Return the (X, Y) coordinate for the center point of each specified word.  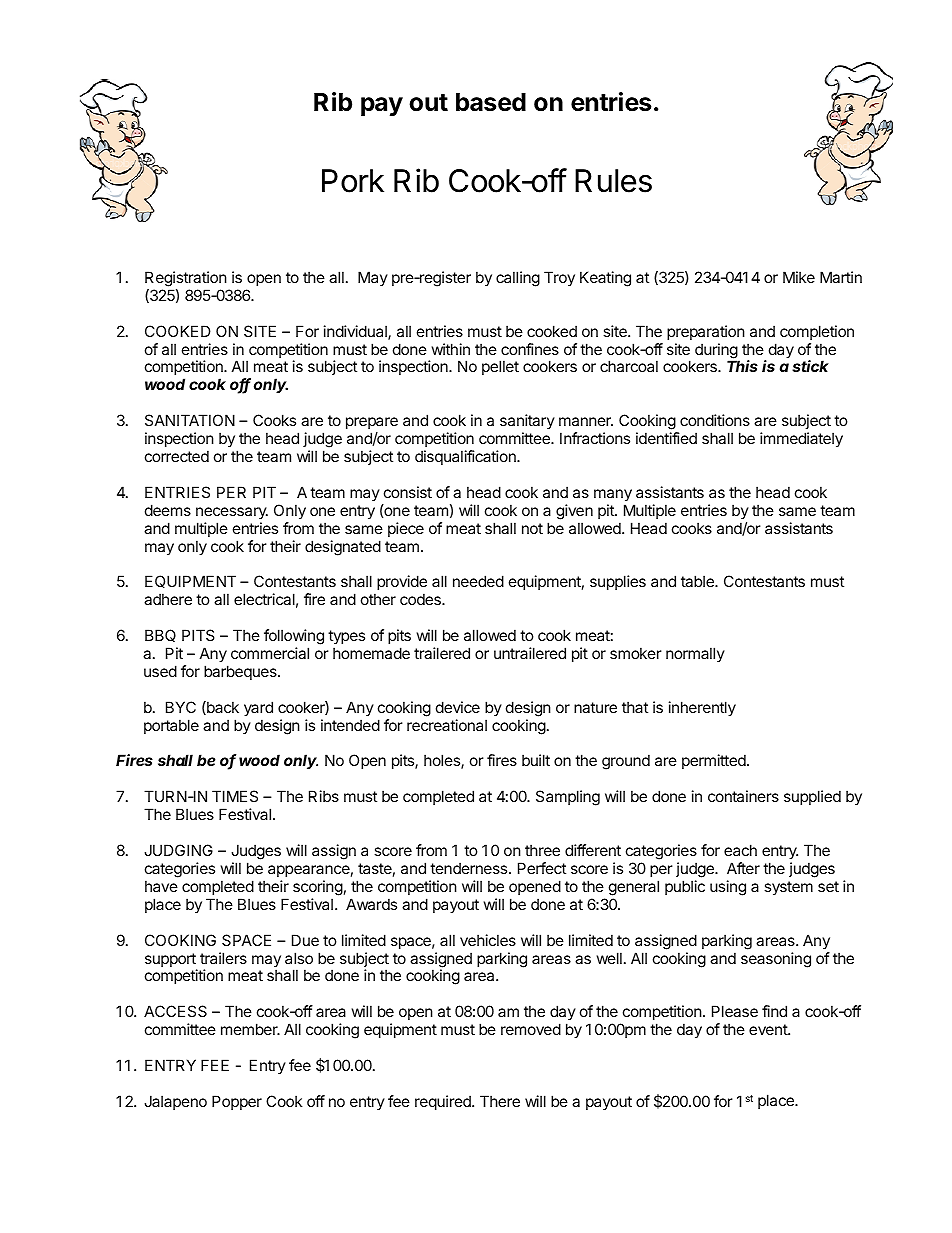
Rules (613, 181)
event (769, 1029)
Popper (237, 1102)
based (491, 102)
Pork (353, 181)
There (500, 1101)
